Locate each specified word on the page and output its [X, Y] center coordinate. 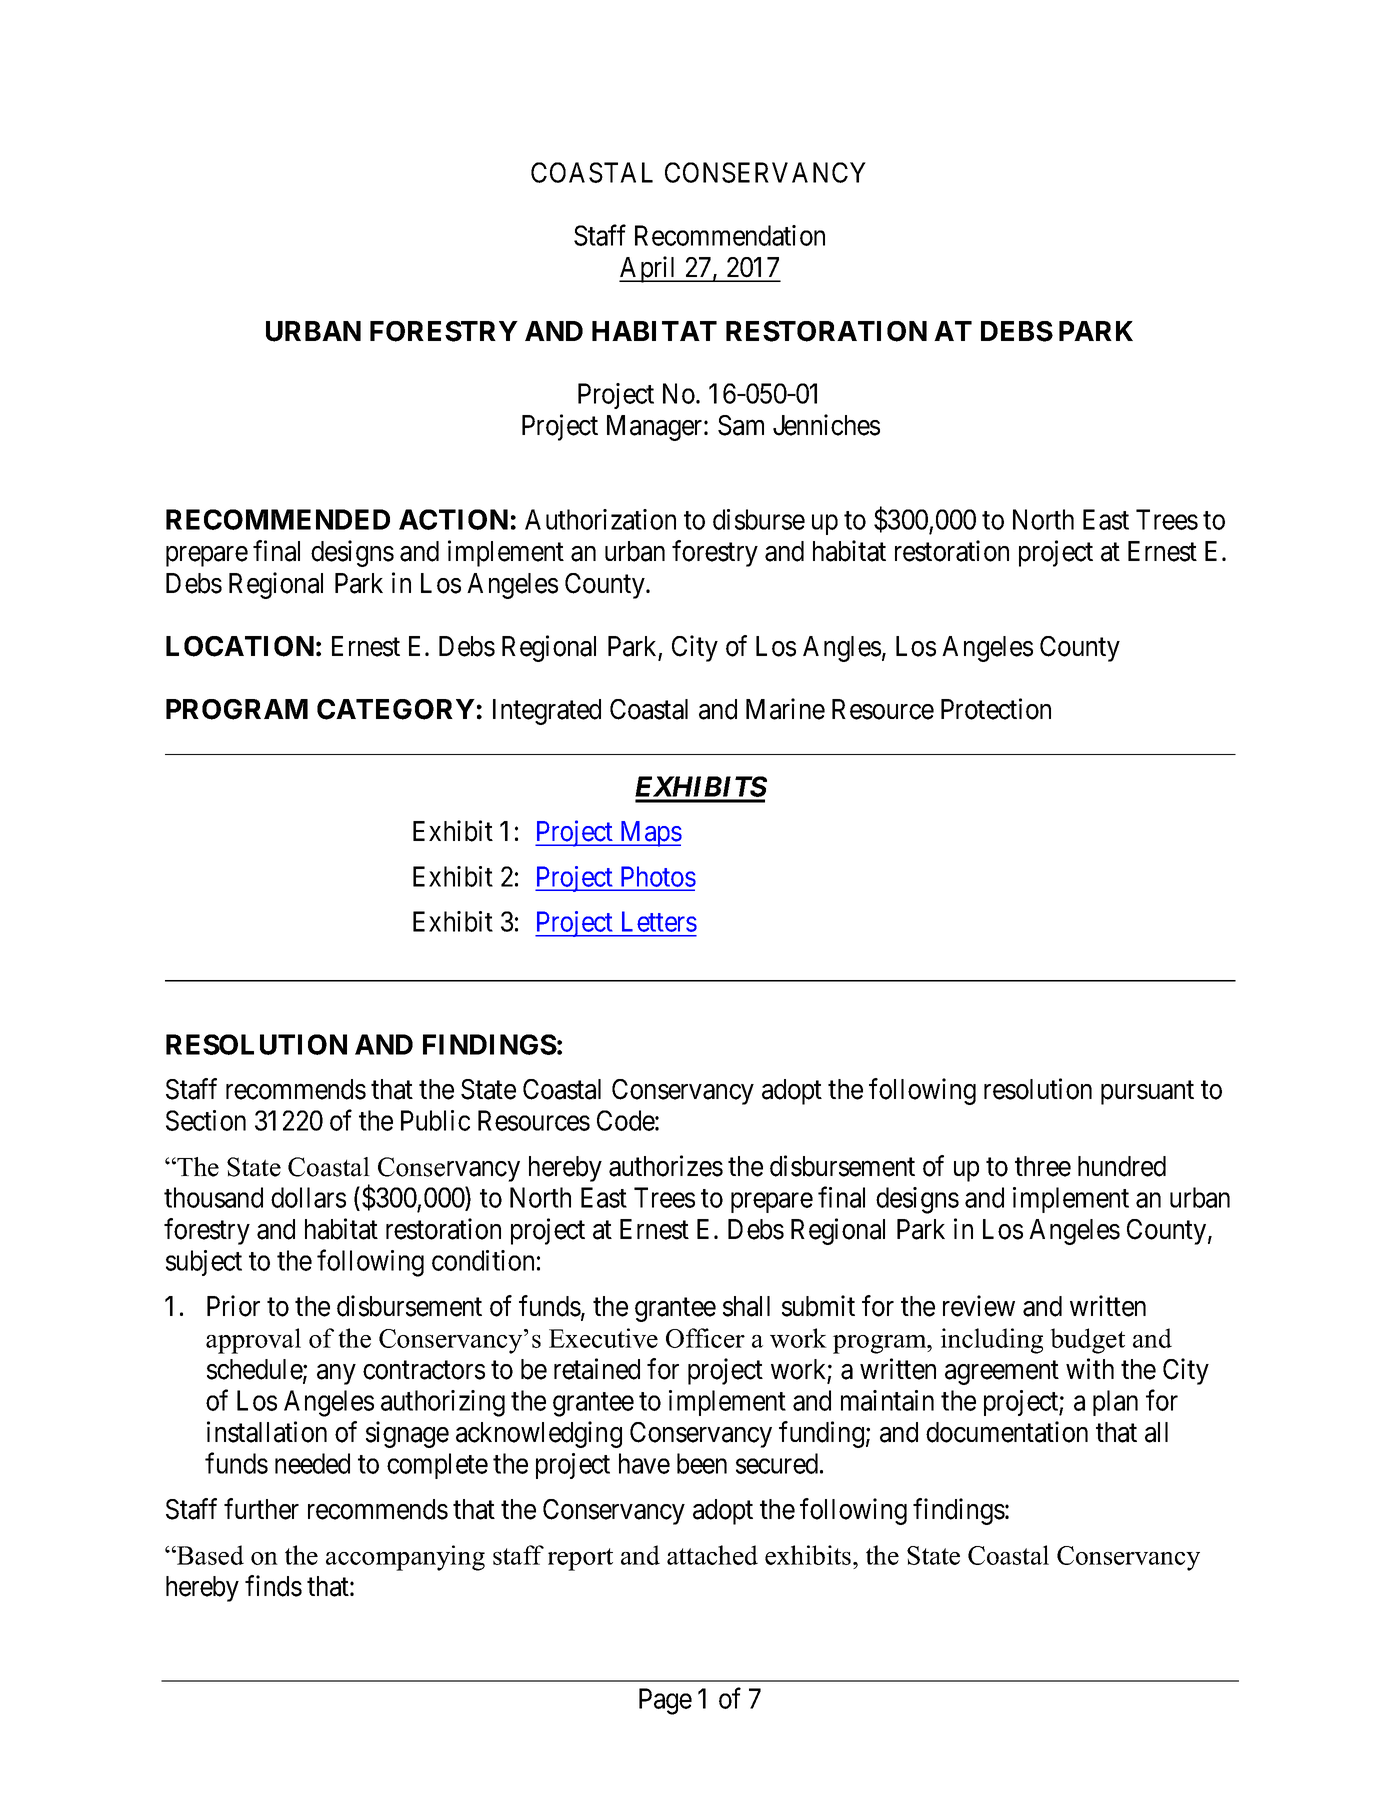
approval [253, 1341]
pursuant [1147, 1093]
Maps [650, 834]
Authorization [600, 519]
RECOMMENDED [278, 519]
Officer [705, 1338]
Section [206, 1120]
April [649, 269]
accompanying [405, 1558]
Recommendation [730, 235]
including [992, 1341]
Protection [996, 709]
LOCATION [240, 646]
